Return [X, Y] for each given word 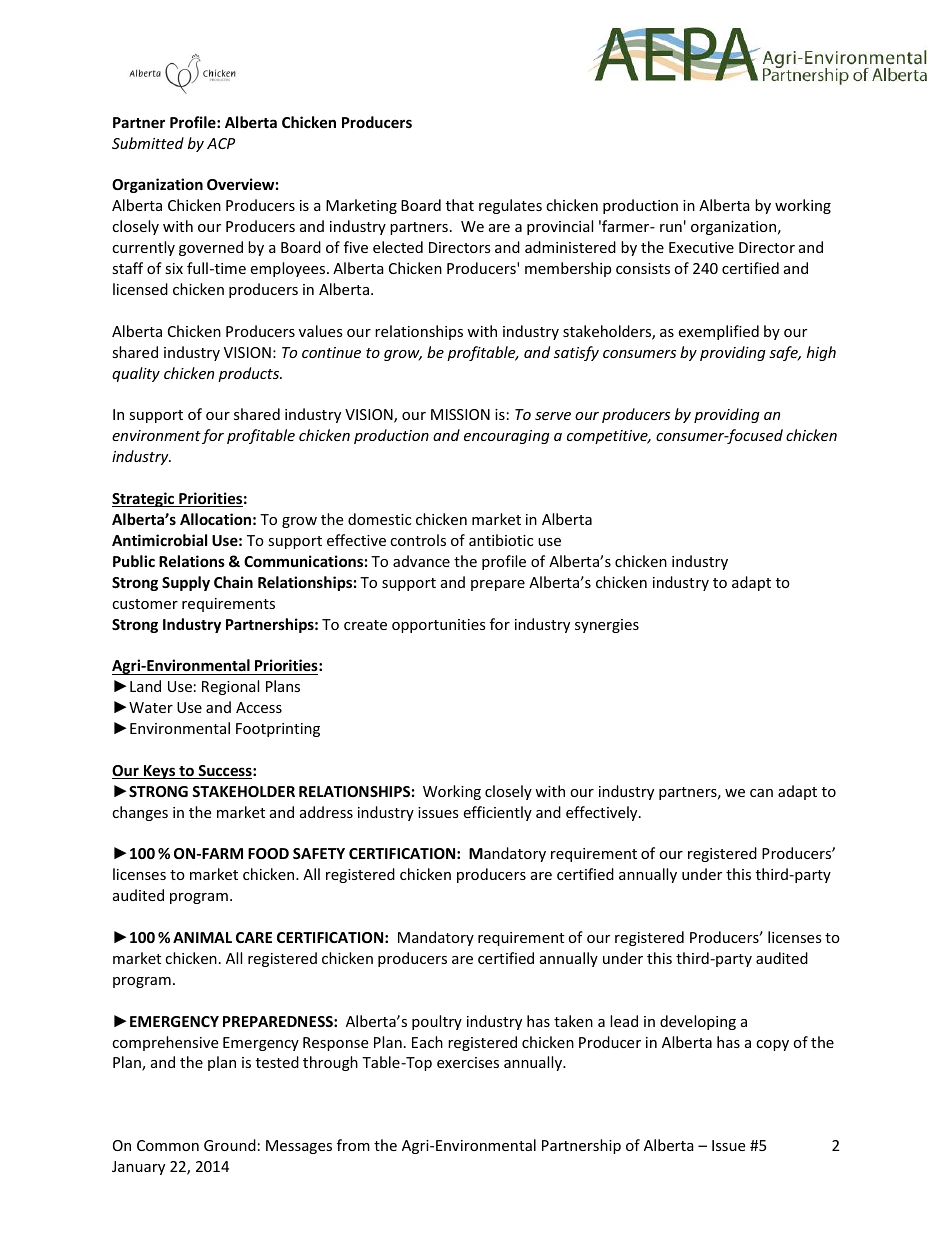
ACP [221, 143]
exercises [468, 1062]
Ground [230, 1145]
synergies [607, 626]
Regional [230, 687]
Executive [701, 247]
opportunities [439, 626]
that [460, 205]
